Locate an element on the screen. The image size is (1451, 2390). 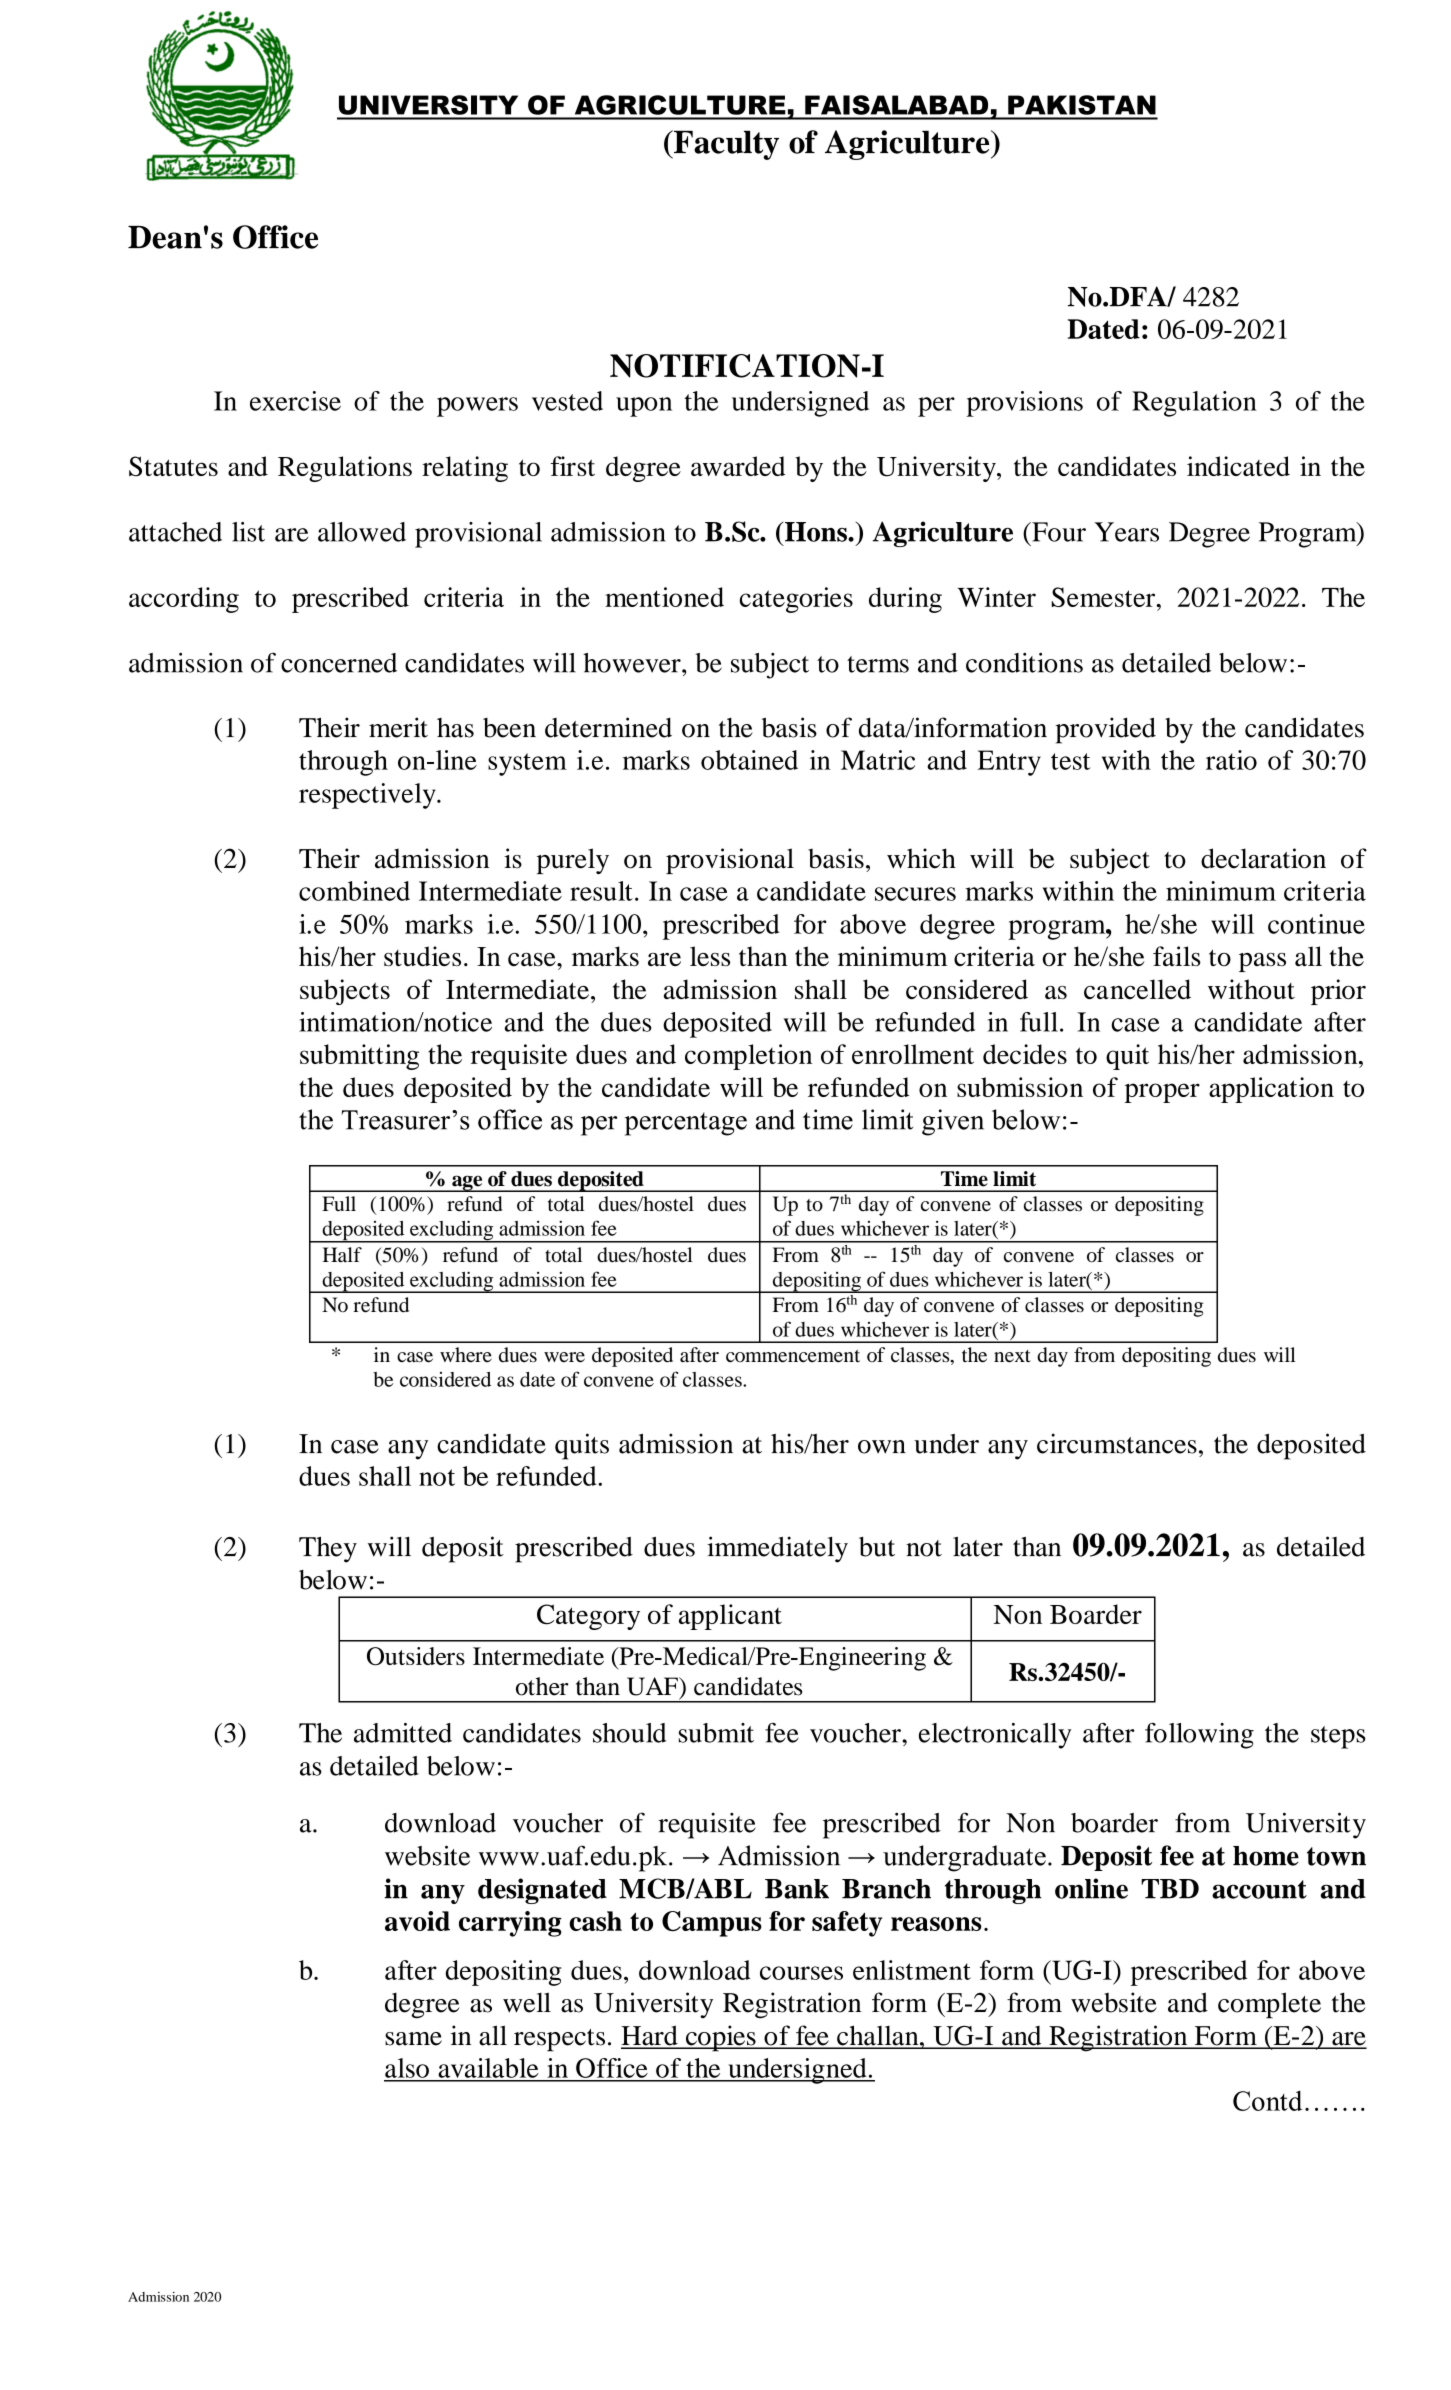
same is located at coordinates (413, 2039).
